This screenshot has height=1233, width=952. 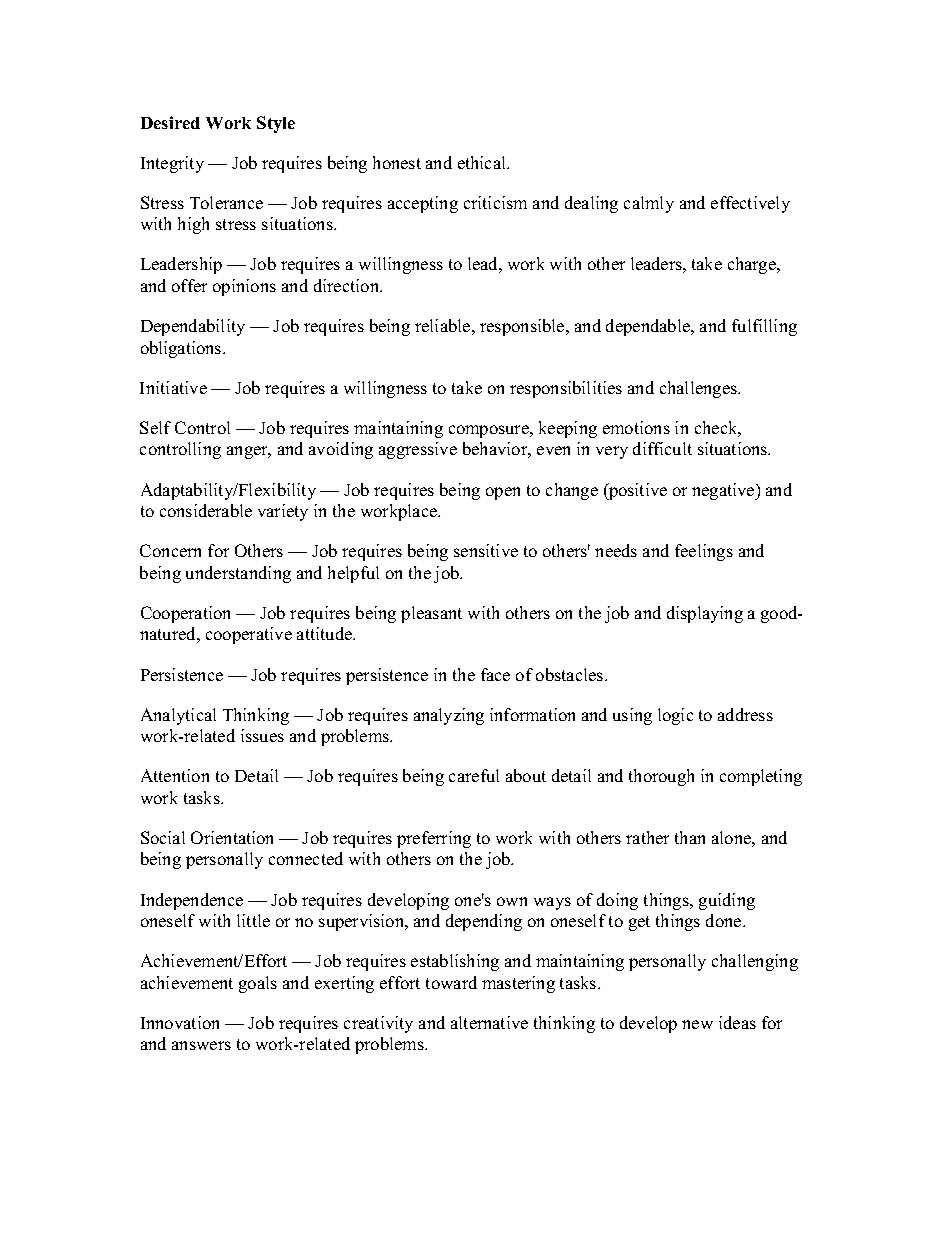 I want to click on difficult, so click(x=662, y=448).
